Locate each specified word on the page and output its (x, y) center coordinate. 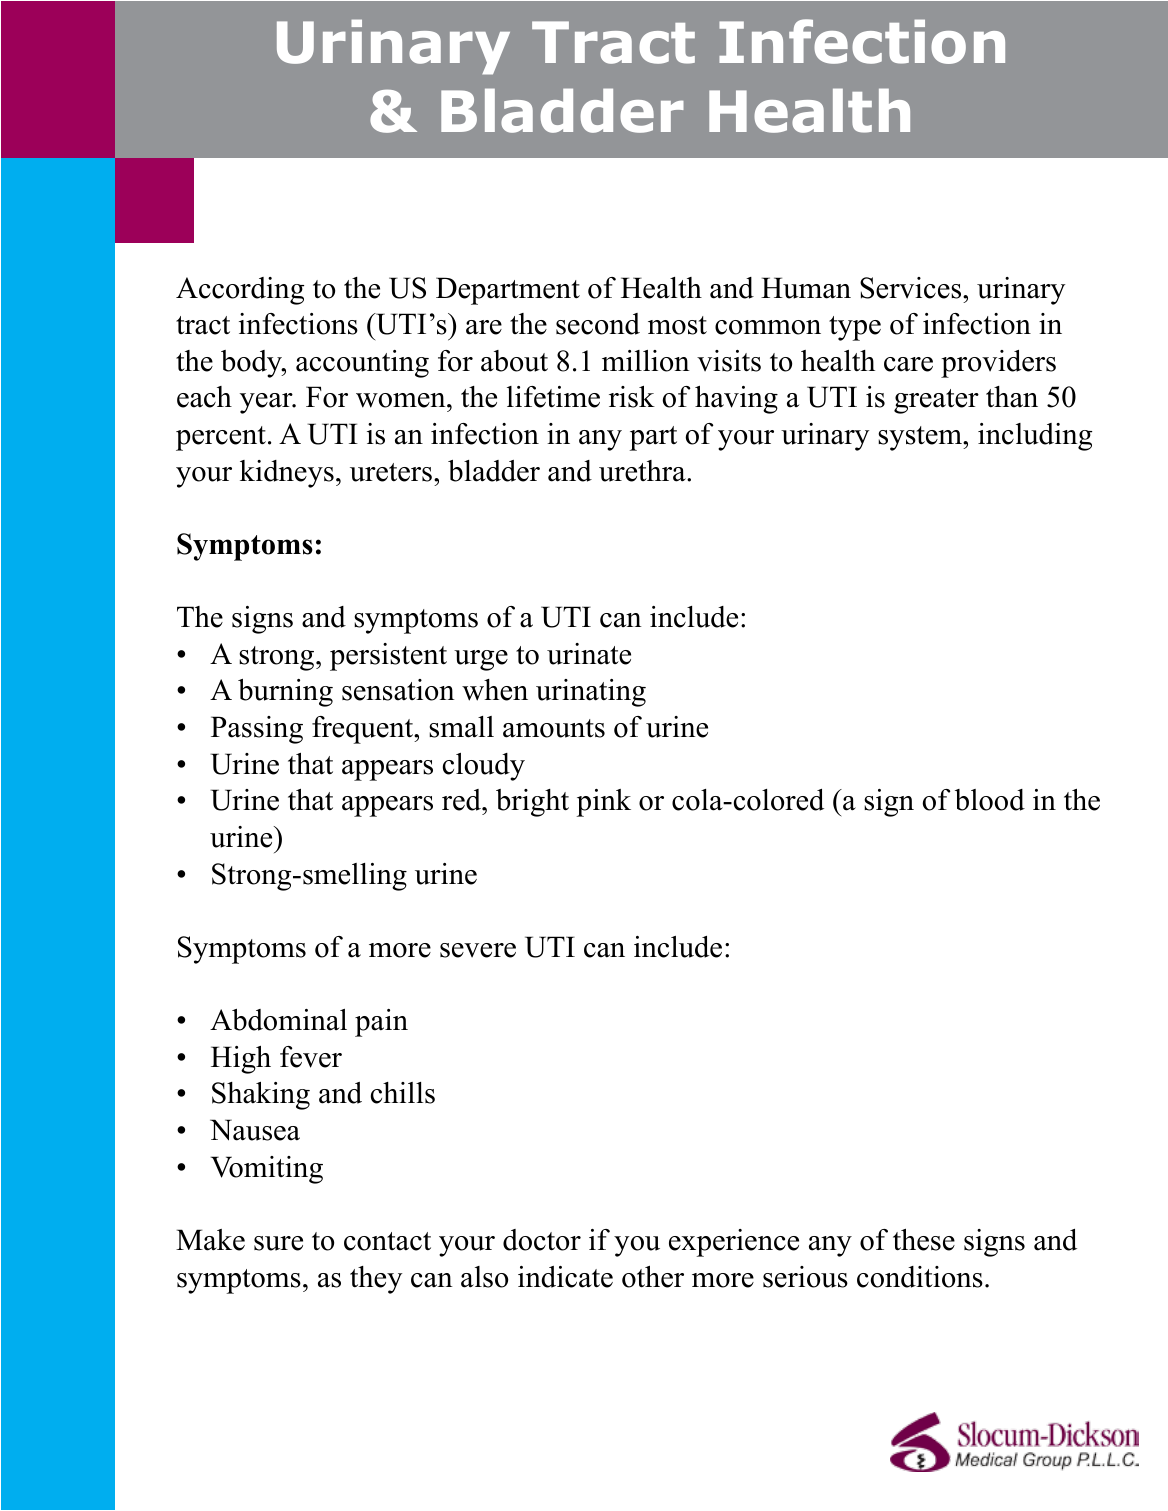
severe (478, 950)
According (240, 291)
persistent (388, 657)
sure (278, 1243)
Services (912, 288)
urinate (589, 654)
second (598, 324)
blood (990, 800)
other (653, 1277)
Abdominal (278, 1020)
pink (604, 803)
